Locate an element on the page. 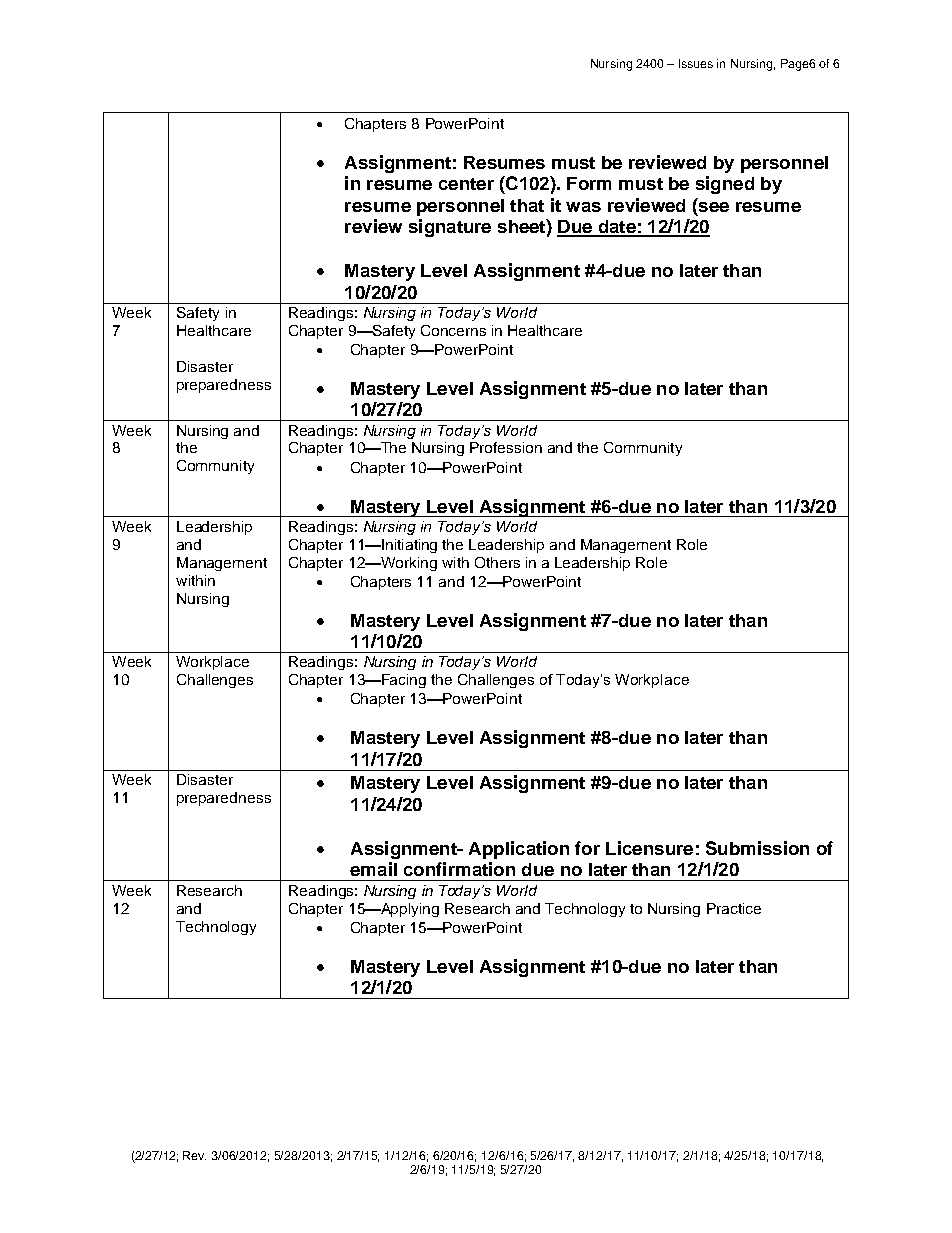 The width and height of the image is (952, 1233). Issues is located at coordinates (696, 63).
